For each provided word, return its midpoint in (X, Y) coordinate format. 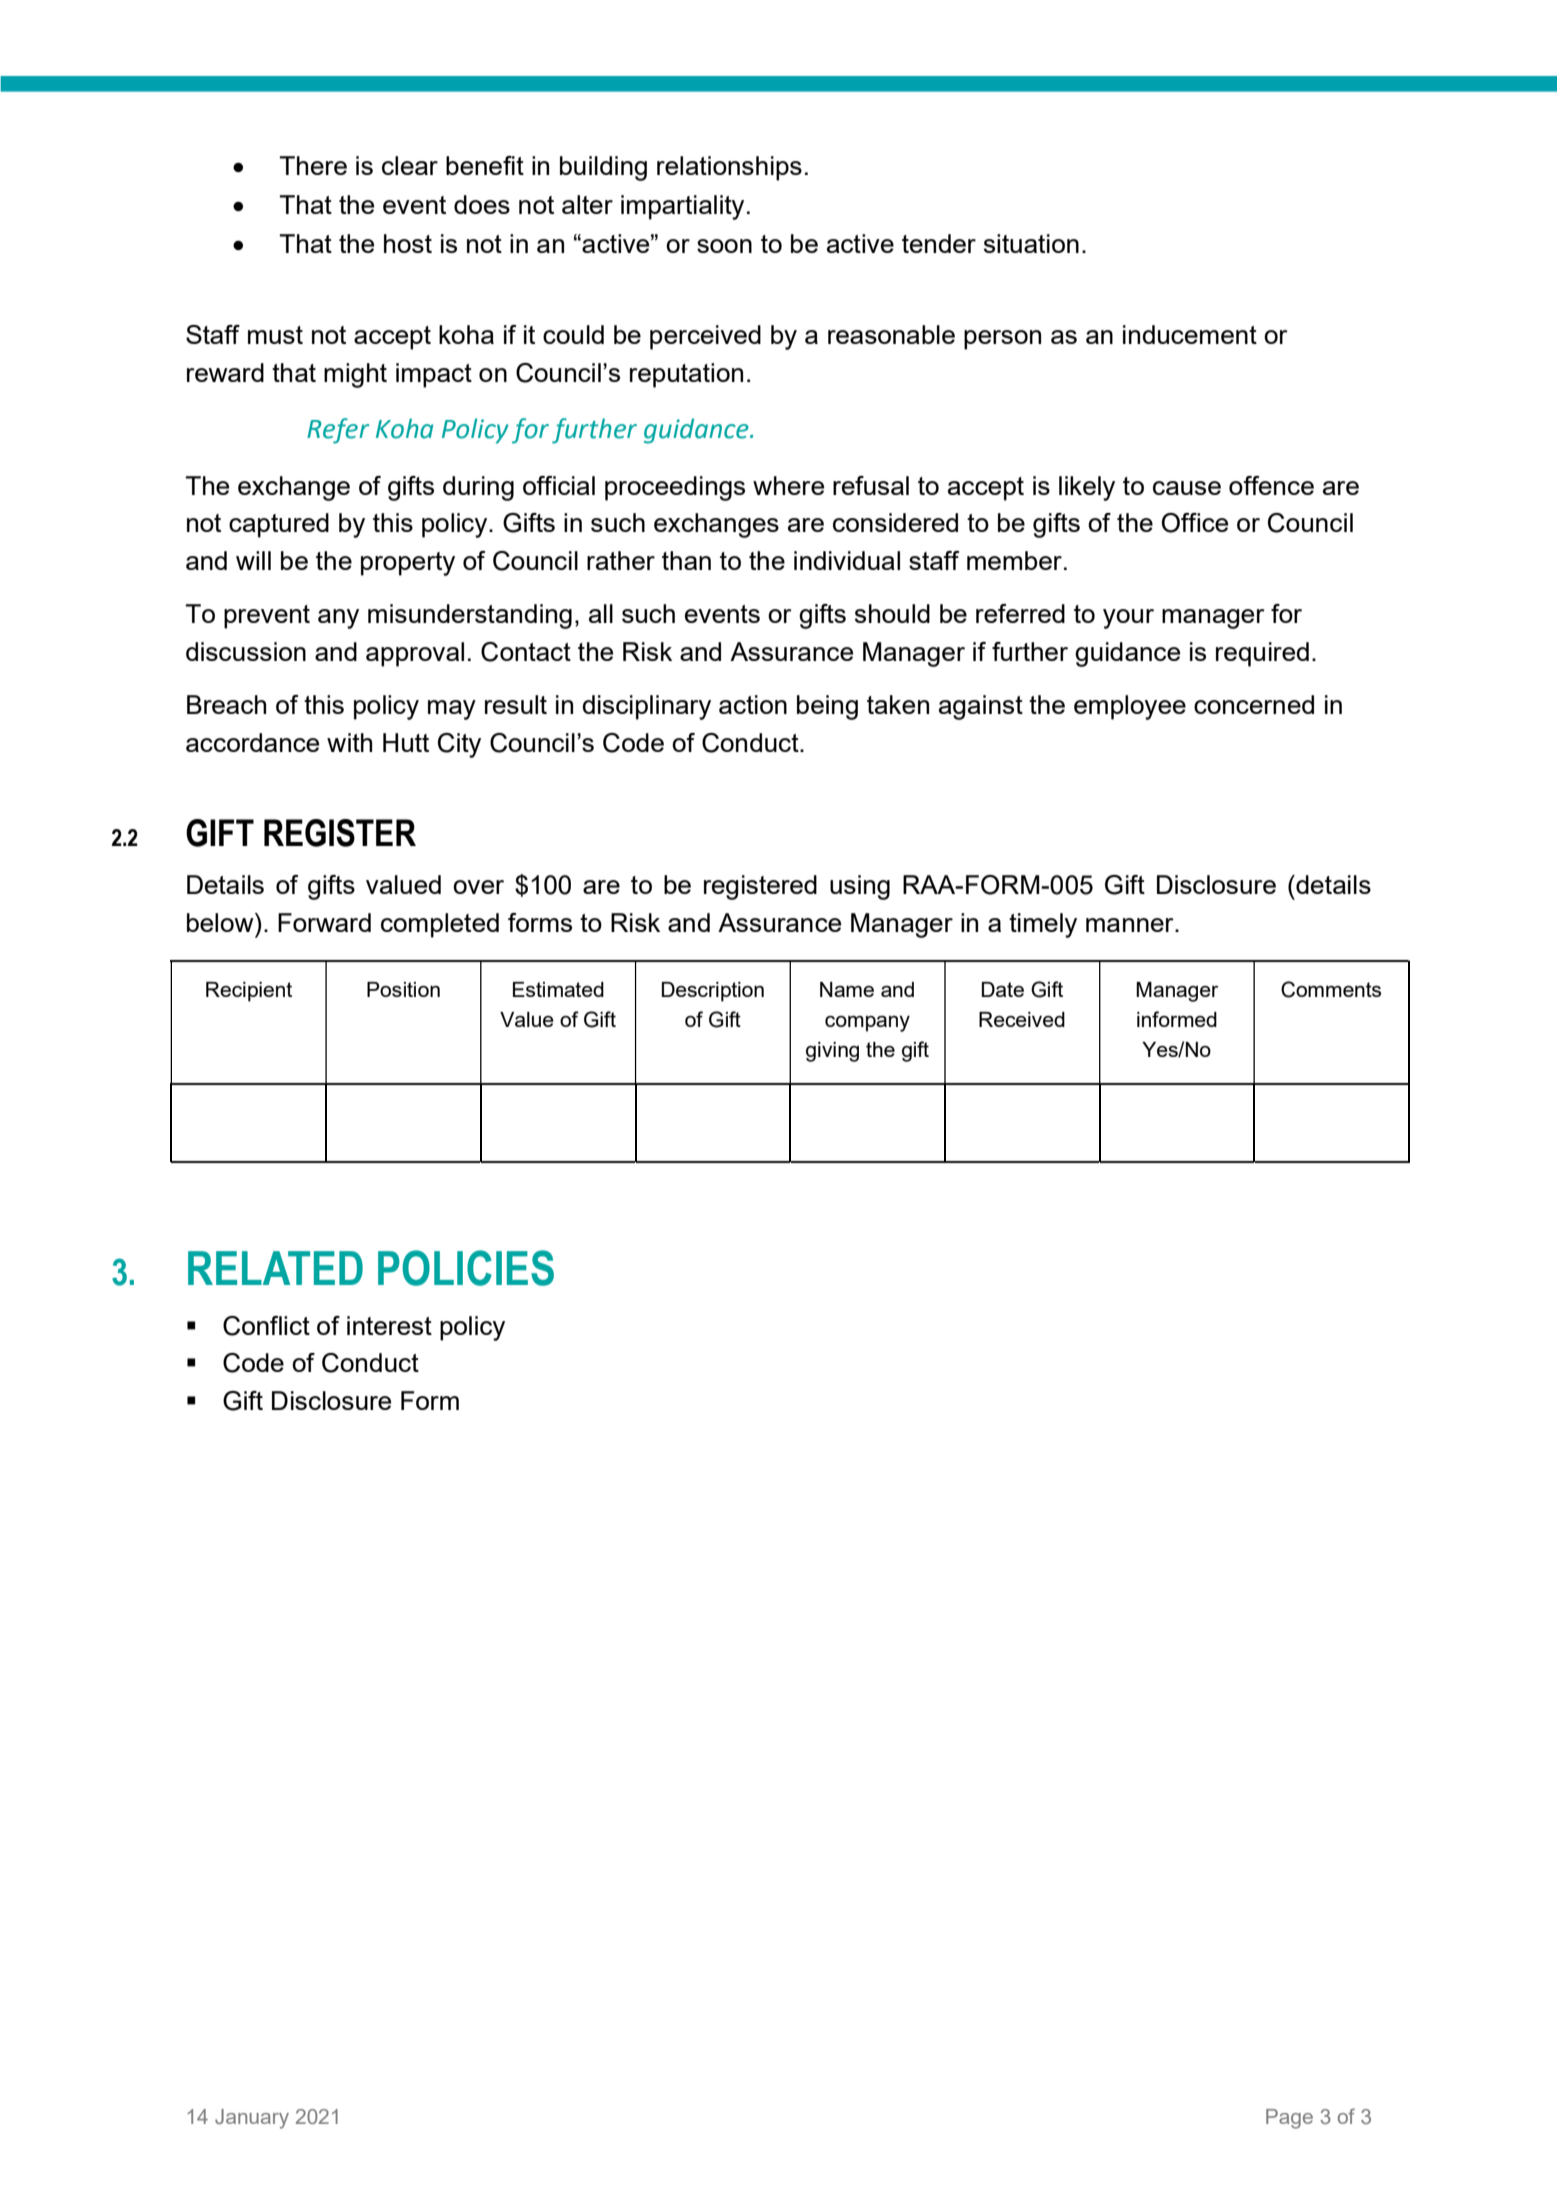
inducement (1190, 334)
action (753, 704)
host (408, 243)
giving (832, 1052)
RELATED (275, 1268)
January (252, 2119)
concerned (1254, 704)
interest (389, 1325)
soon (724, 246)
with (349, 742)
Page (1289, 2119)
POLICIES (466, 1268)
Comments (1331, 989)
